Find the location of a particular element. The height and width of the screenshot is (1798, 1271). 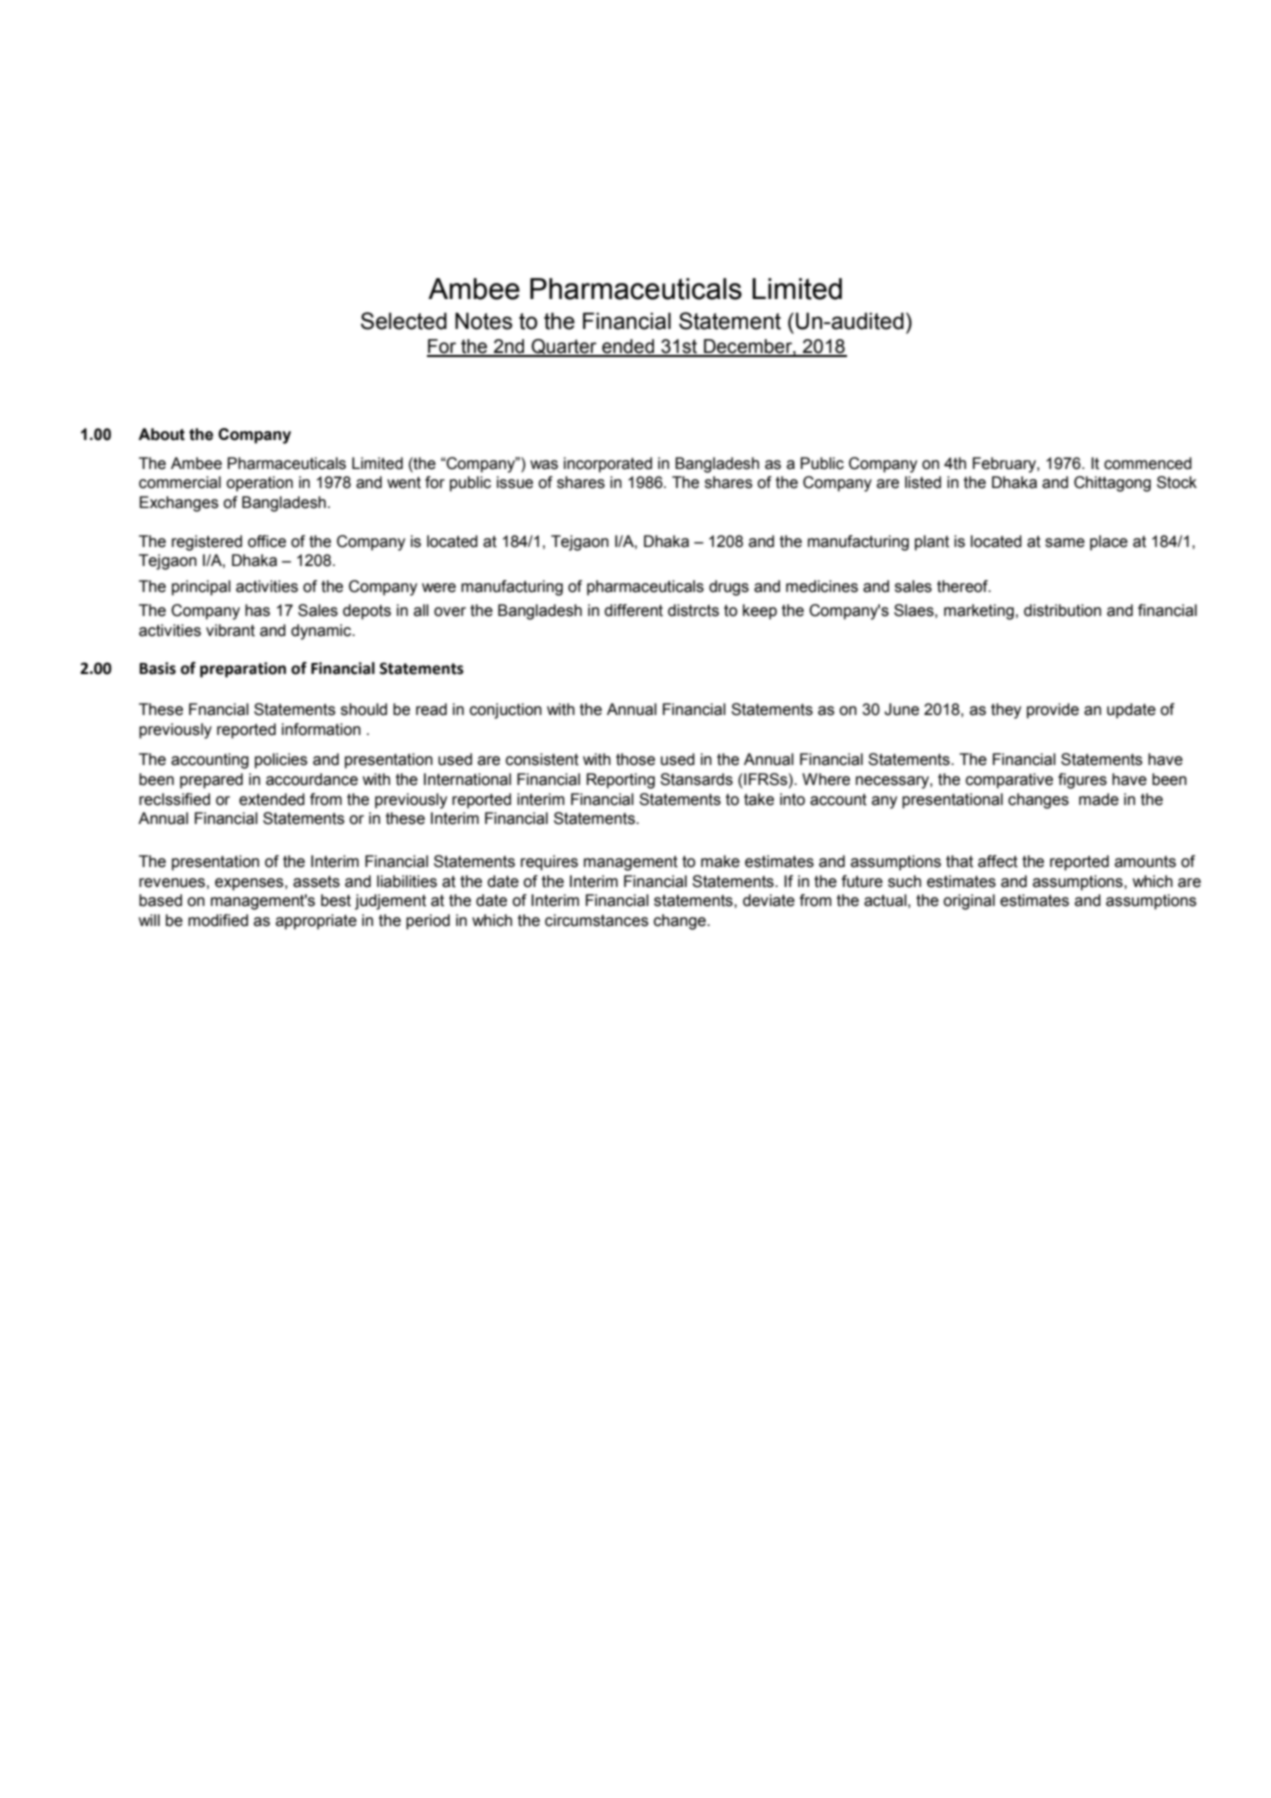

commenced is located at coordinates (1148, 463).
